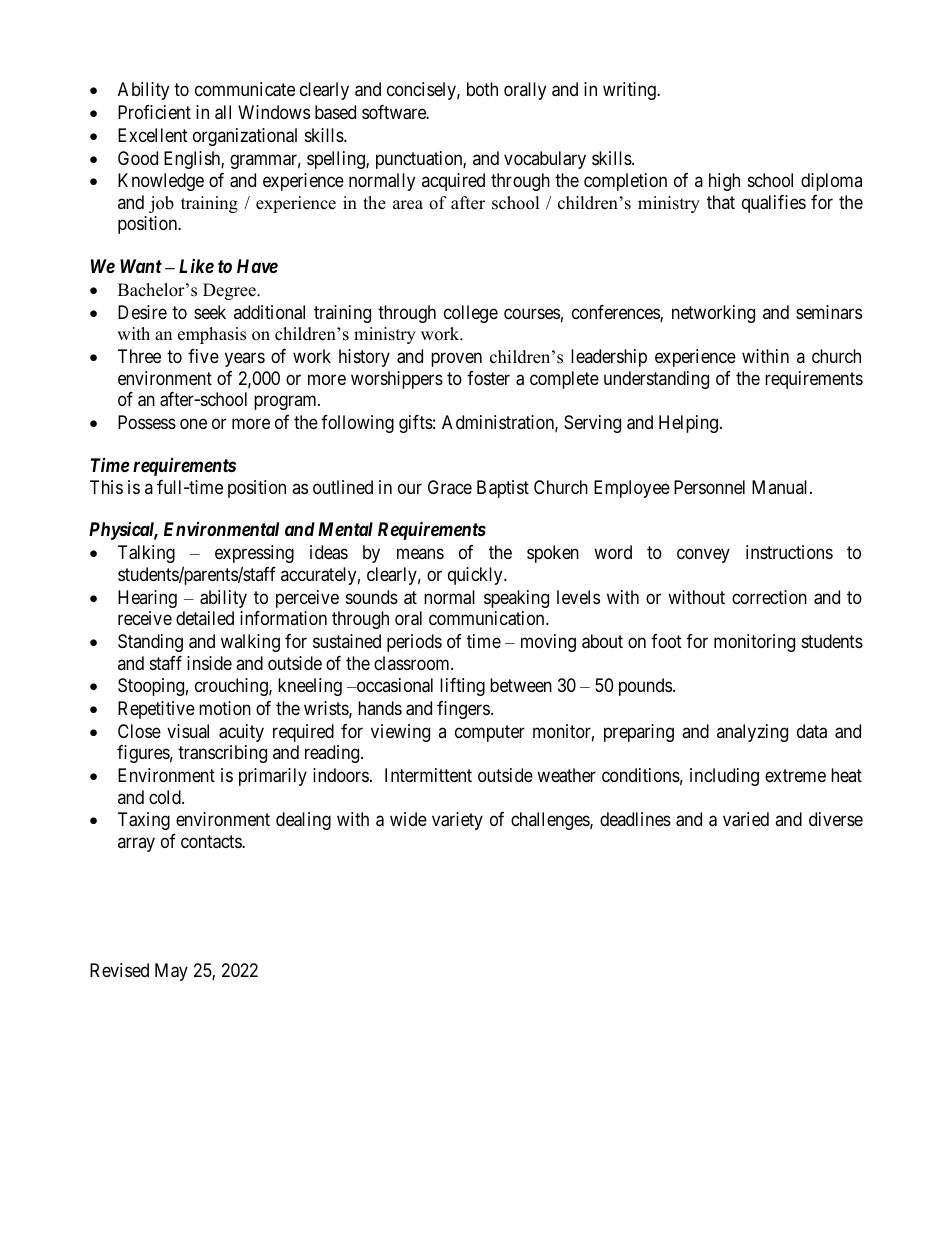  What do you see at coordinates (482, 89) in the screenshot?
I see `both` at bounding box center [482, 89].
